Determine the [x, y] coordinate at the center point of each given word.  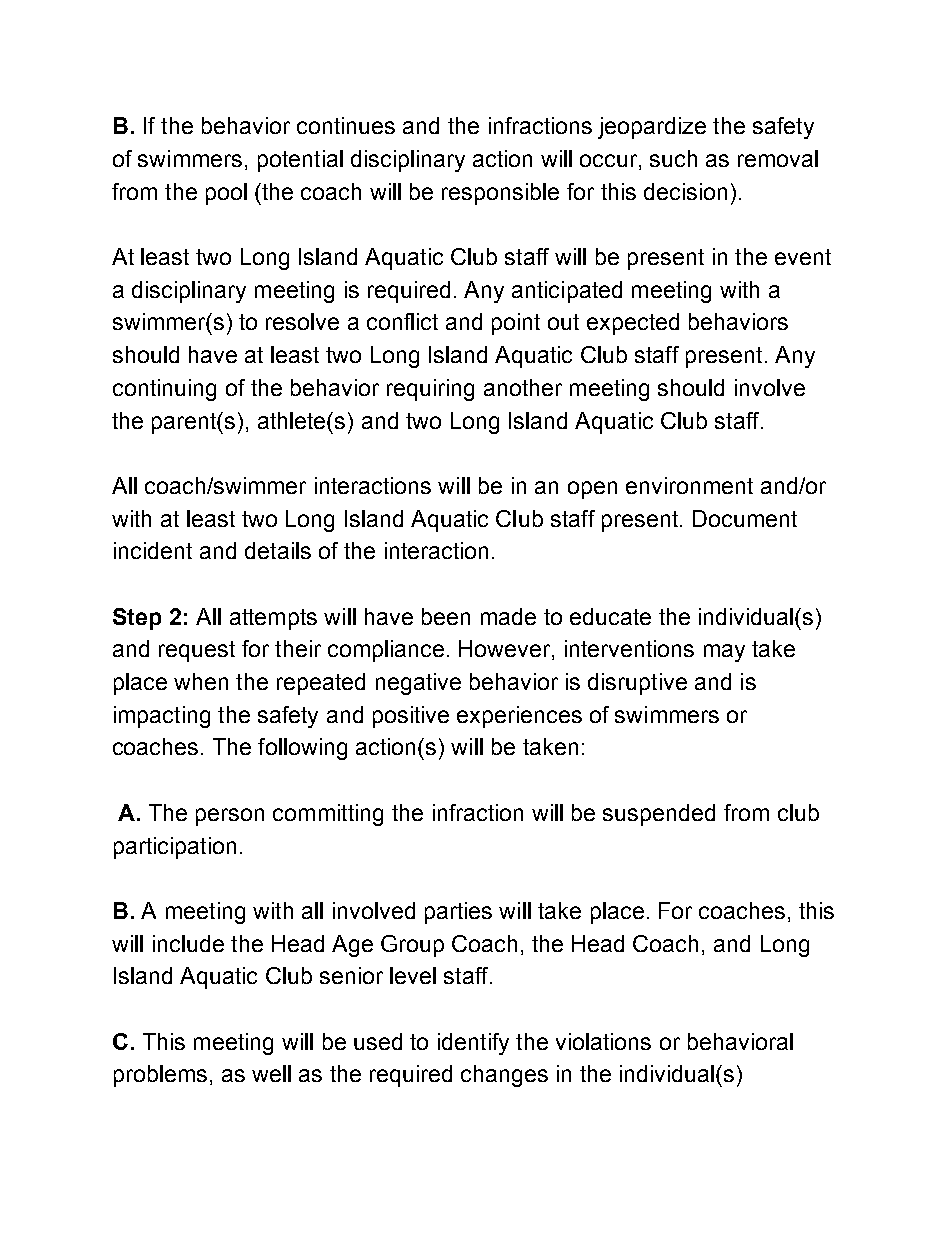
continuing [164, 390]
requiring [430, 390]
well [271, 1073]
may [724, 653]
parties [458, 913]
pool [226, 194]
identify [473, 1044]
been [446, 616]
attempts [273, 619]
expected [633, 324]
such [673, 158]
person [230, 817]
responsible [500, 194]
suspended [659, 815]
